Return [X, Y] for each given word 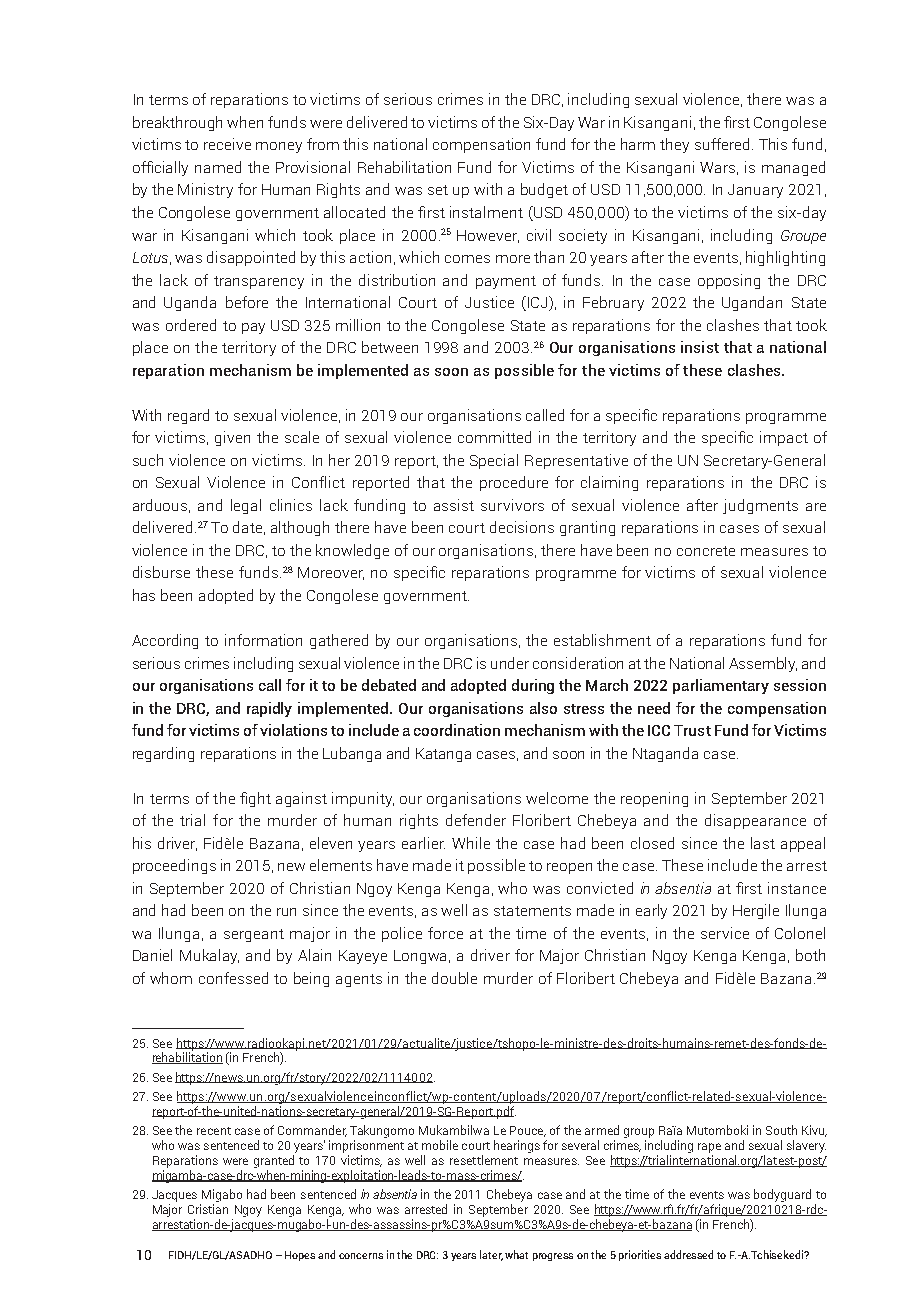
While [471, 843]
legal [246, 506]
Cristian [208, 1209]
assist [454, 505]
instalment [486, 212]
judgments [760, 506]
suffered [724, 144]
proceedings [174, 866]
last [763, 843]
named [218, 167]
